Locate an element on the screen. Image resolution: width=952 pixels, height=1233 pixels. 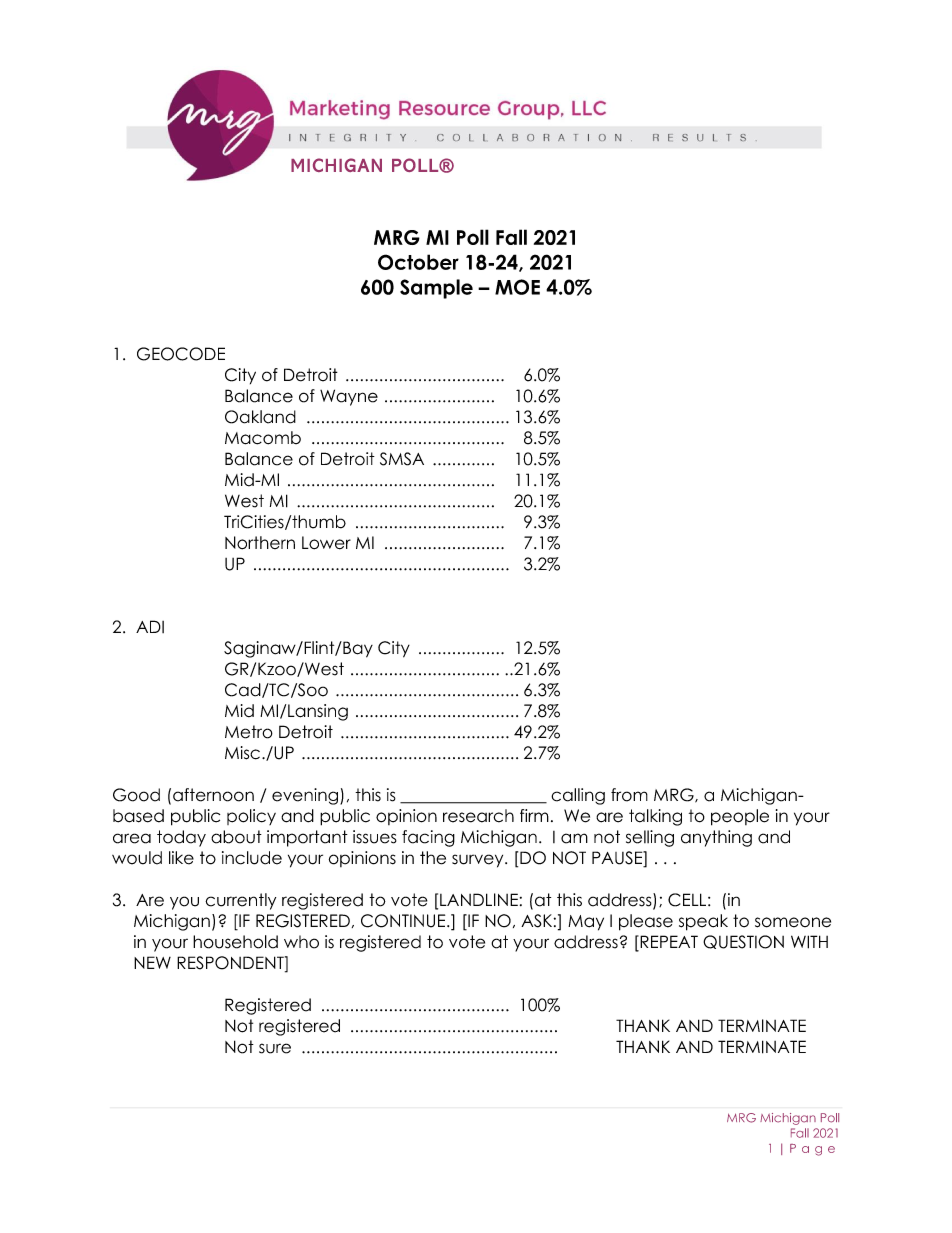
October is located at coordinates (418, 262).
